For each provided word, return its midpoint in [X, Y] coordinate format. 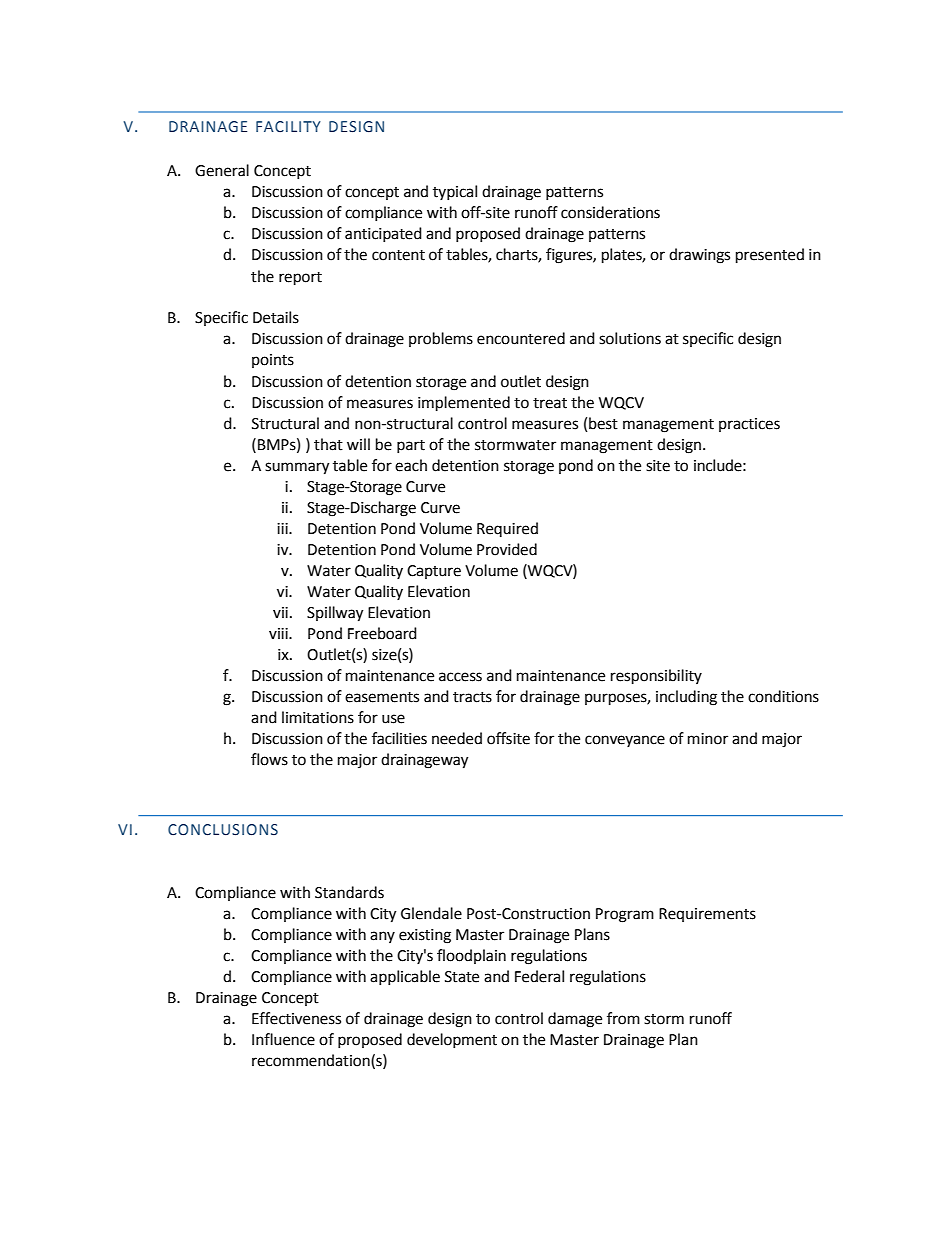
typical [455, 192]
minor [708, 739]
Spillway [335, 614]
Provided [507, 549]
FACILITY [288, 126]
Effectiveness [296, 1018]
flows [269, 759]
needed [457, 738]
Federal [539, 976]
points [273, 361]
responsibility [656, 677]
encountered [521, 338]
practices [749, 425]
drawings [699, 256]
